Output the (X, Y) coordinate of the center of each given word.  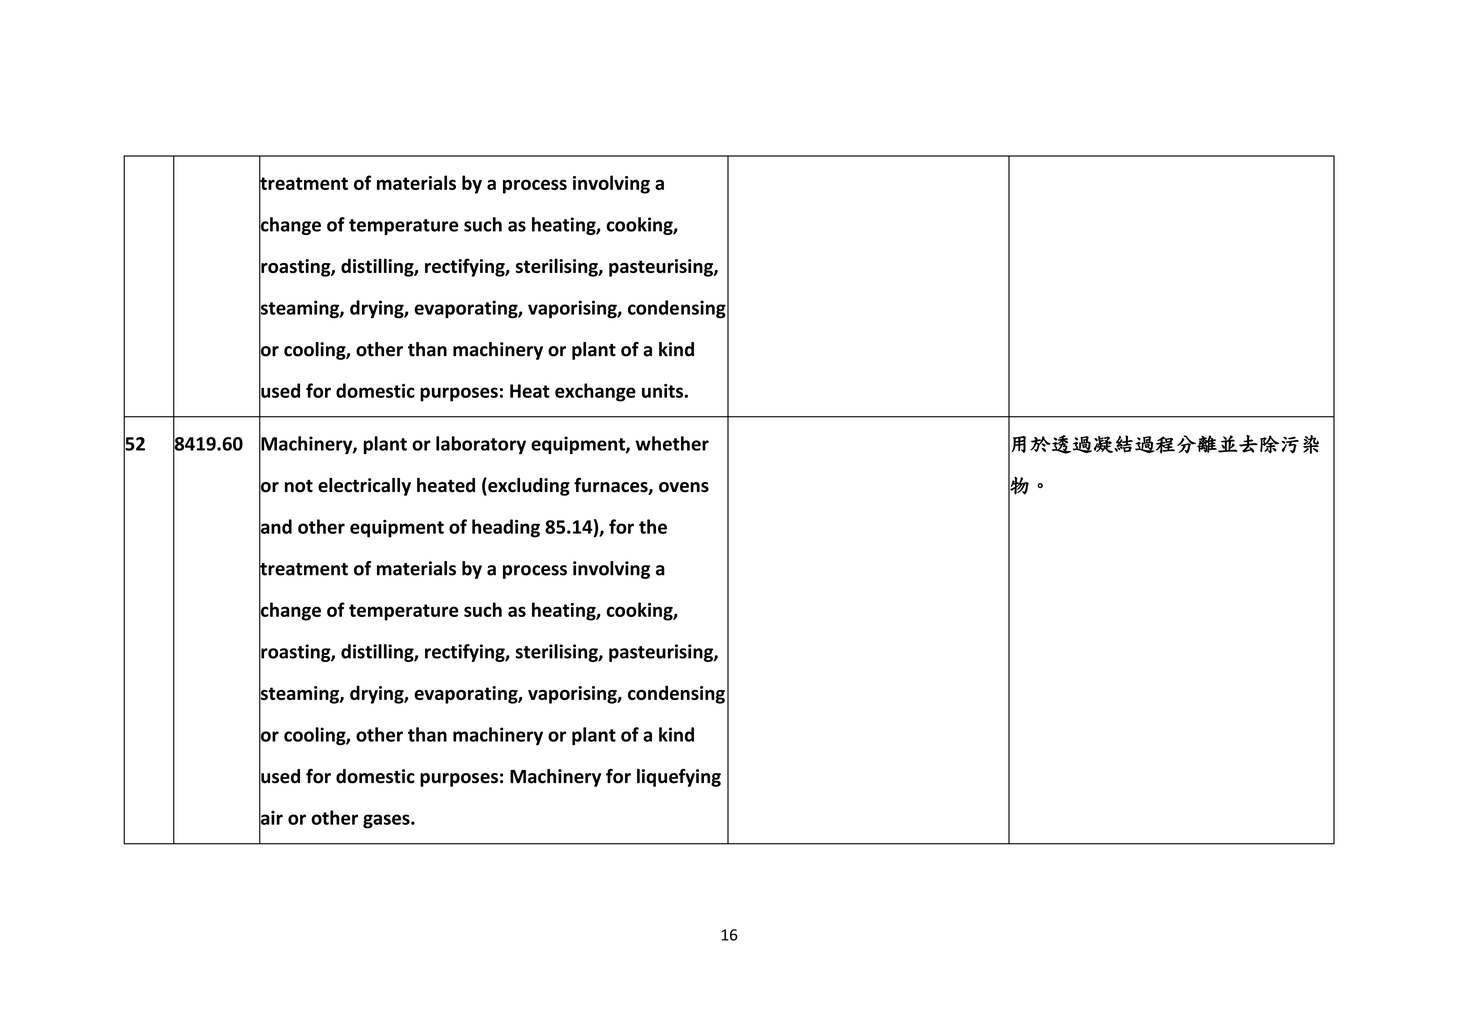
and (275, 526)
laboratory (481, 445)
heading (506, 528)
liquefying (679, 777)
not (299, 486)
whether (672, 443)
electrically (364, 487)
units (663, 391)
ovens (684, 487)
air (271, 817)
